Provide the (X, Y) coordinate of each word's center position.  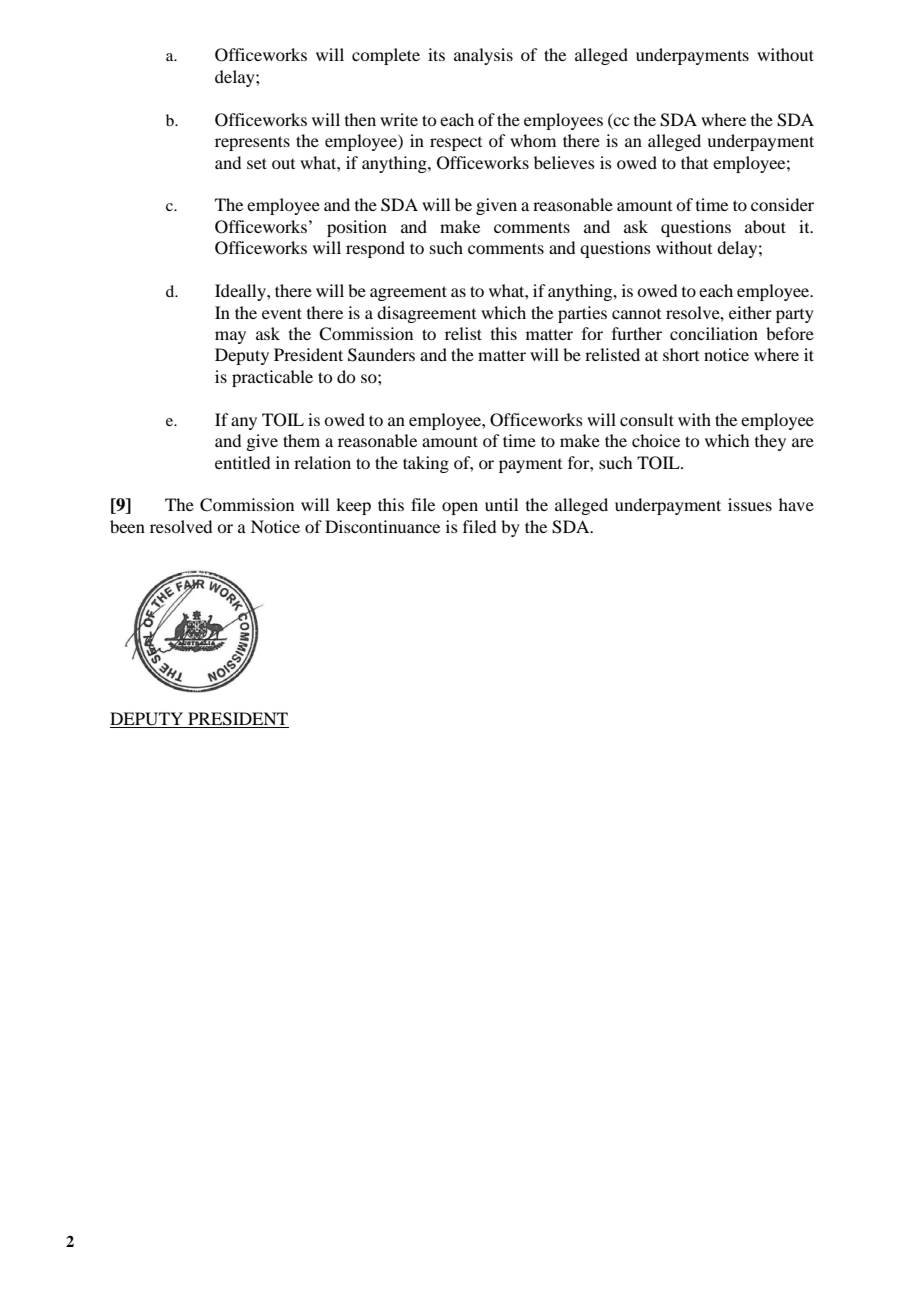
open (460, 508)
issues (750, 504)
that (694, 162)
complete (386, 56)
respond (375, 249)
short (681, 354)
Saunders (381, 355)
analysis (483, 56)
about (765, 226)
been (127, 526)
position (357, 228)
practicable (272, 378)
